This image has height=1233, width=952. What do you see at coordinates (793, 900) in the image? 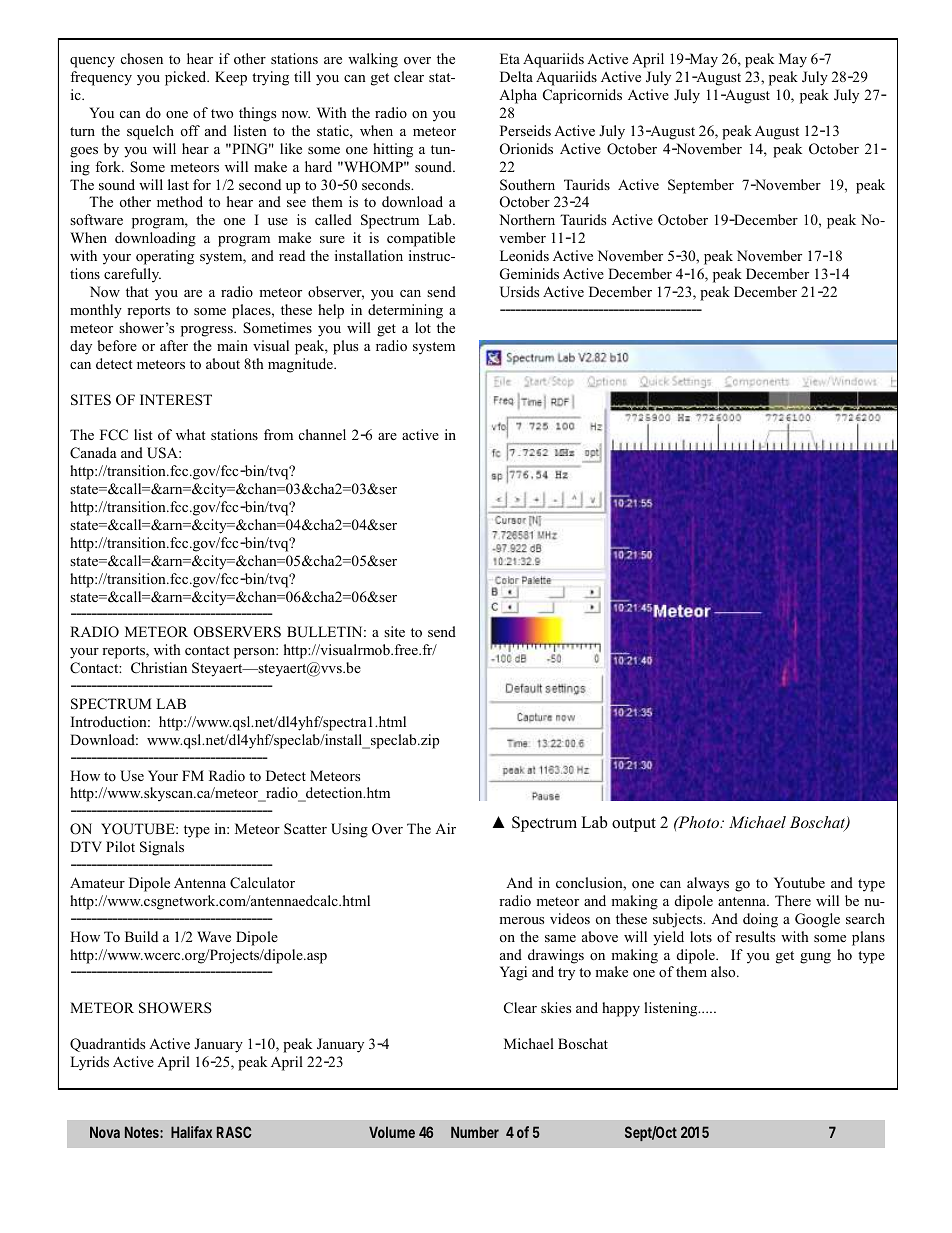
I see `There` at bounding box center [793, 900].
